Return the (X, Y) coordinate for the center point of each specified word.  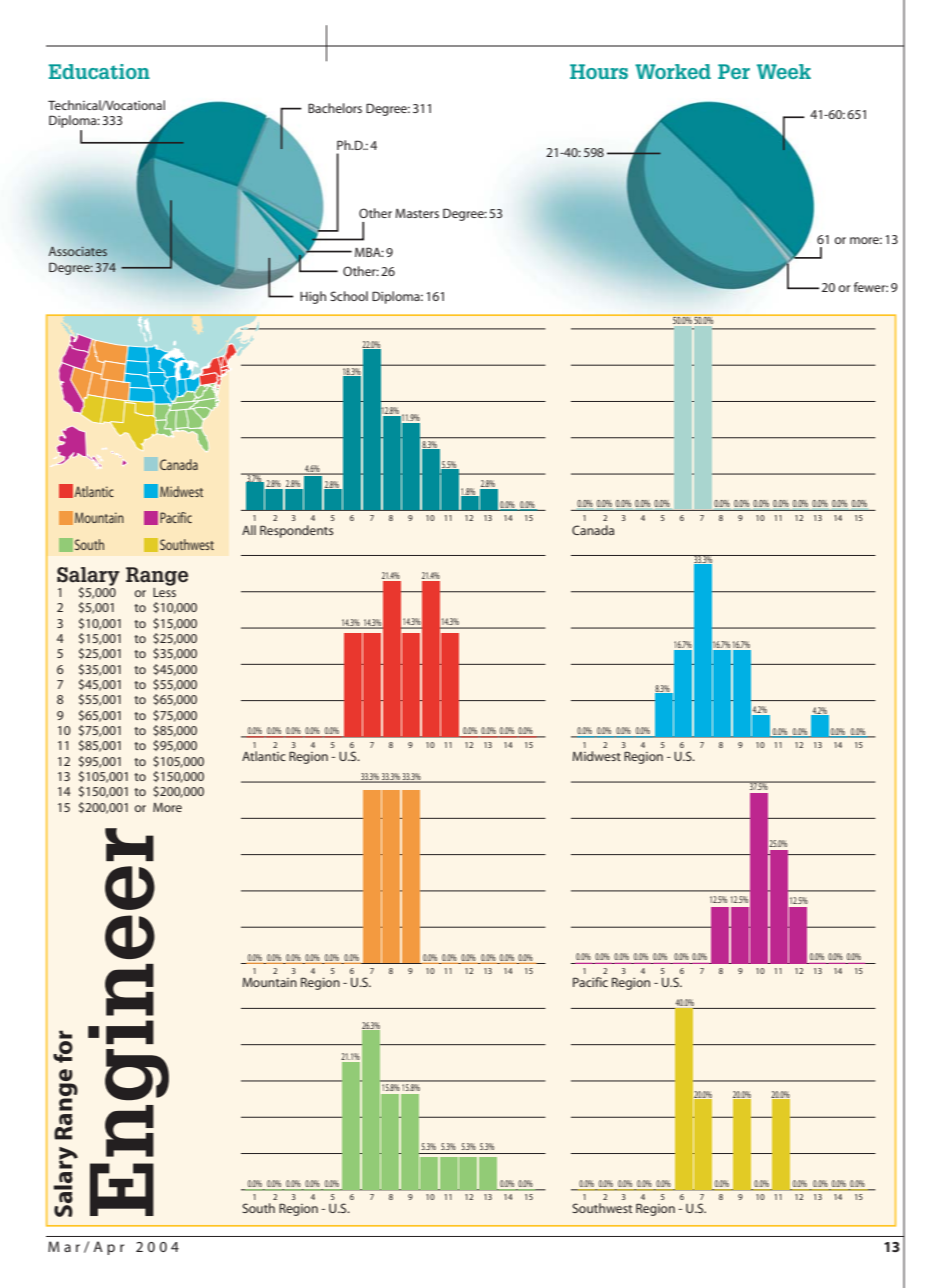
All (249, 530)
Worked (673, 71)
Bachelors (335, 108)
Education (99, 71)
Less (164, 591)
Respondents (296, 531)
